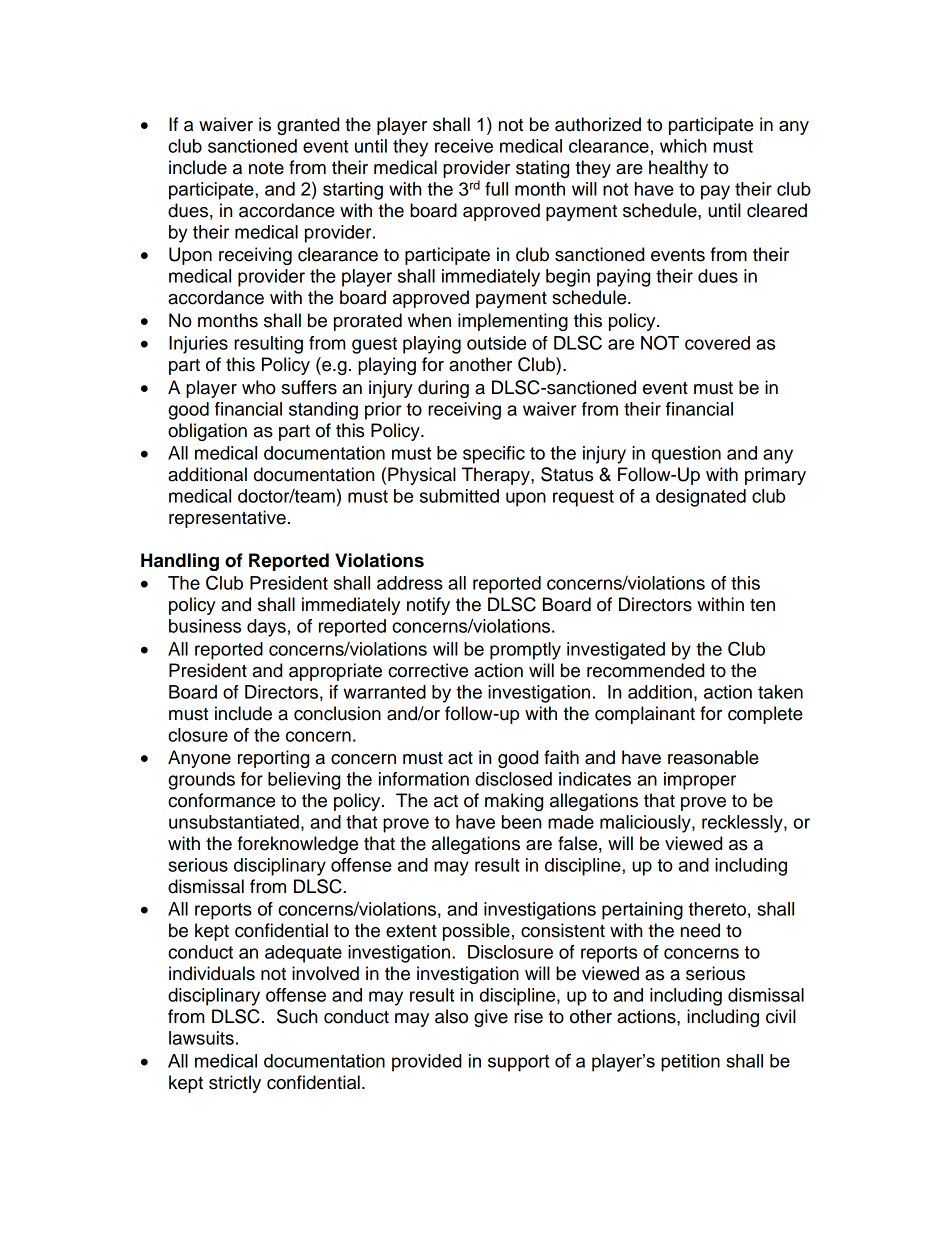 The height and width of the image is (1233, 952). What do you see at coordinates (645, 670) in the image?
I see `recommended` at bounding box center [645, 670].
